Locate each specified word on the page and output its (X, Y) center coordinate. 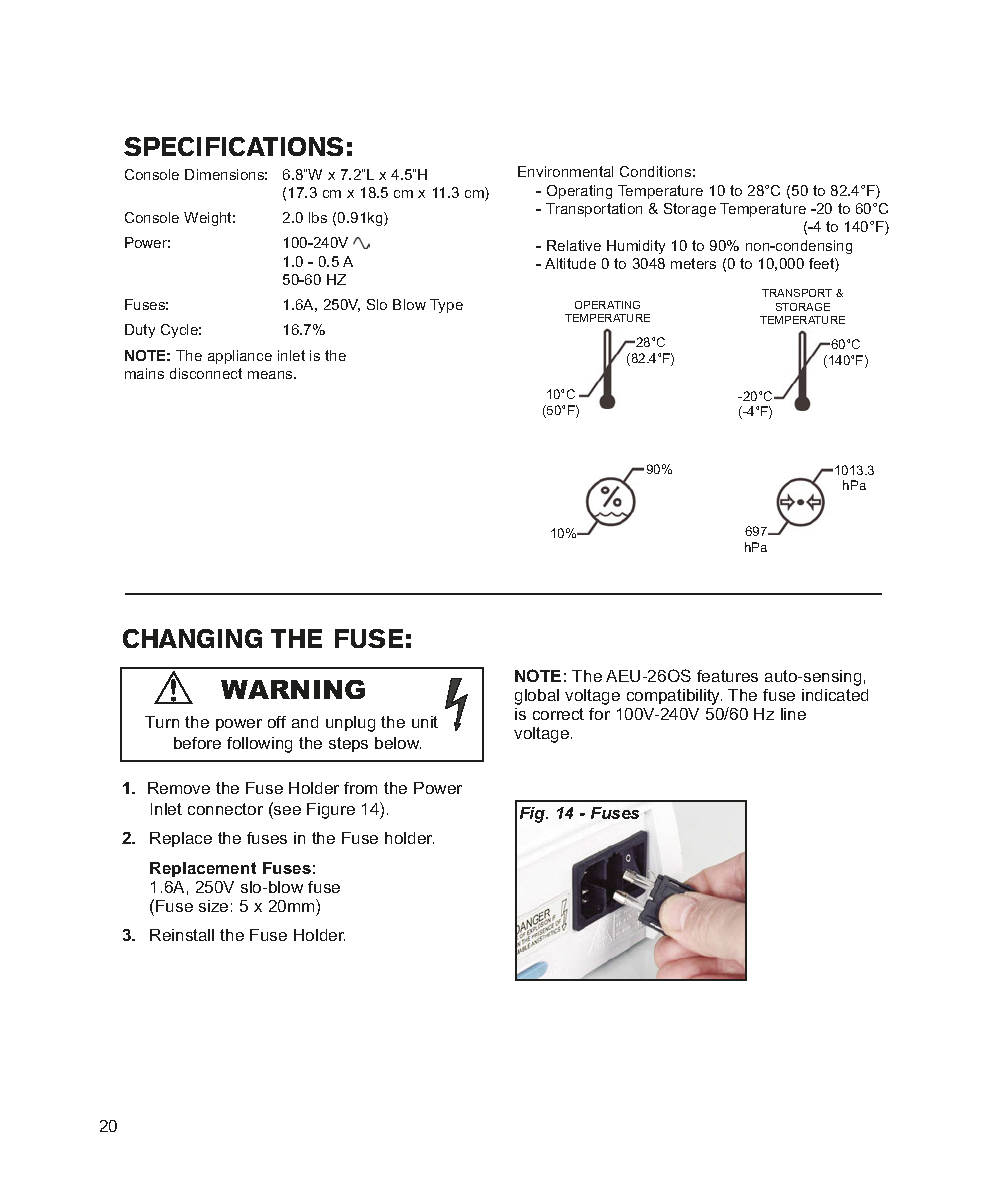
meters (693, 263)
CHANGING (192, 638)
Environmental (565, 171)
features (727, 676)
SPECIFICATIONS (233, 146)
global (537, 697)
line (793, 714)
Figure (331, 811)
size (213, 906)
